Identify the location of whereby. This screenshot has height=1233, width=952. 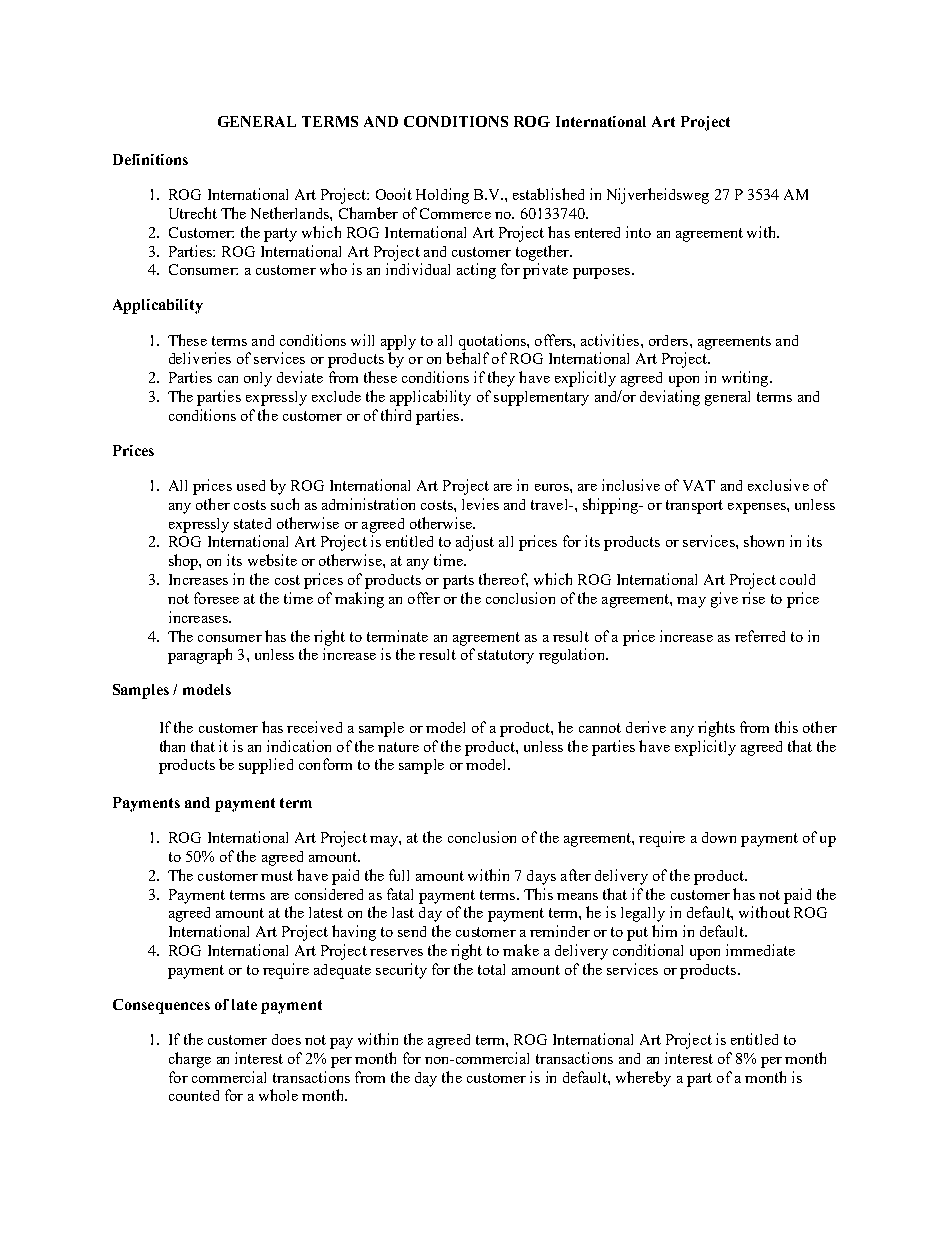
(643, 1079).
